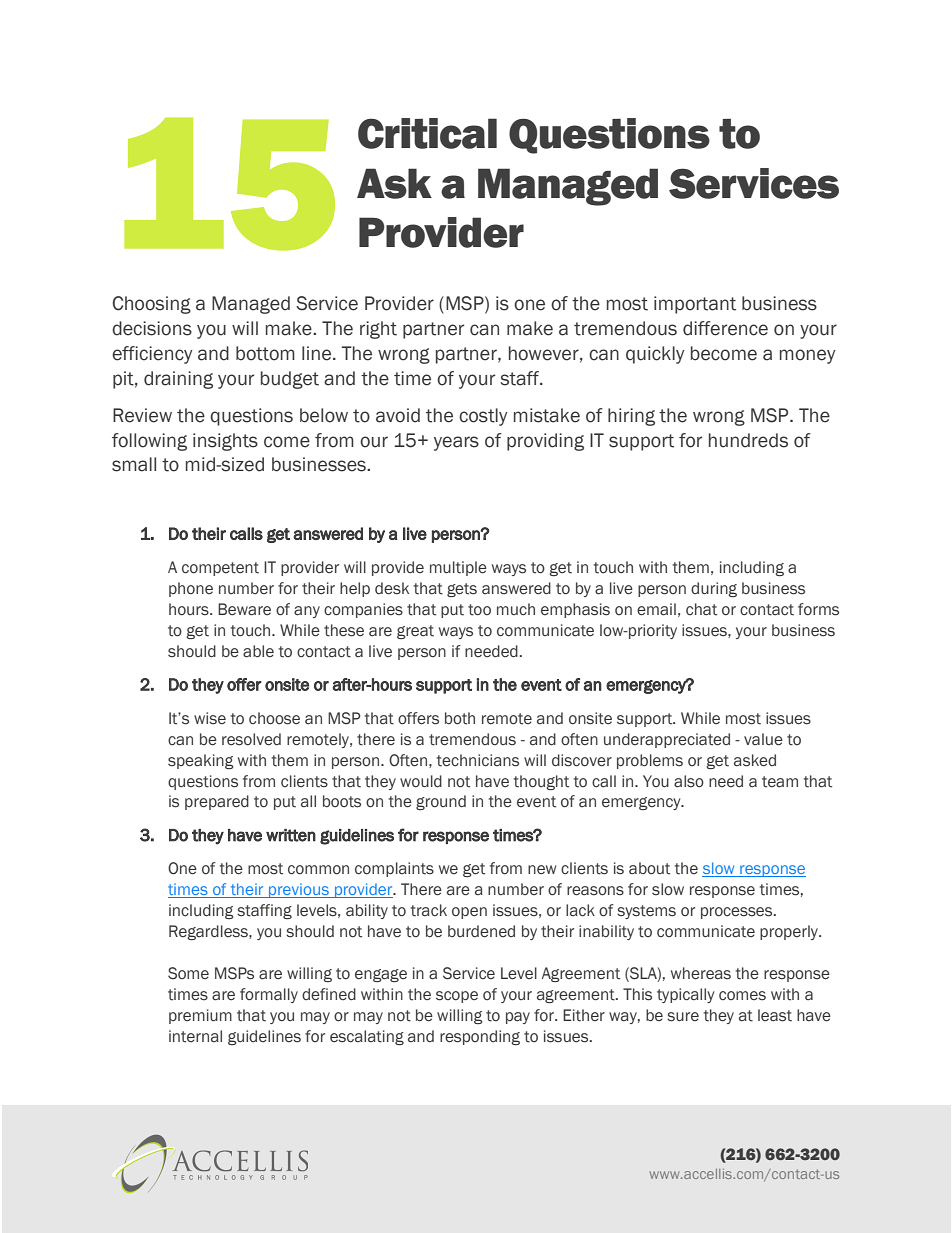  Describe the element at coordinates (457, 997) in the screenshot. I see `scope` at that location.
